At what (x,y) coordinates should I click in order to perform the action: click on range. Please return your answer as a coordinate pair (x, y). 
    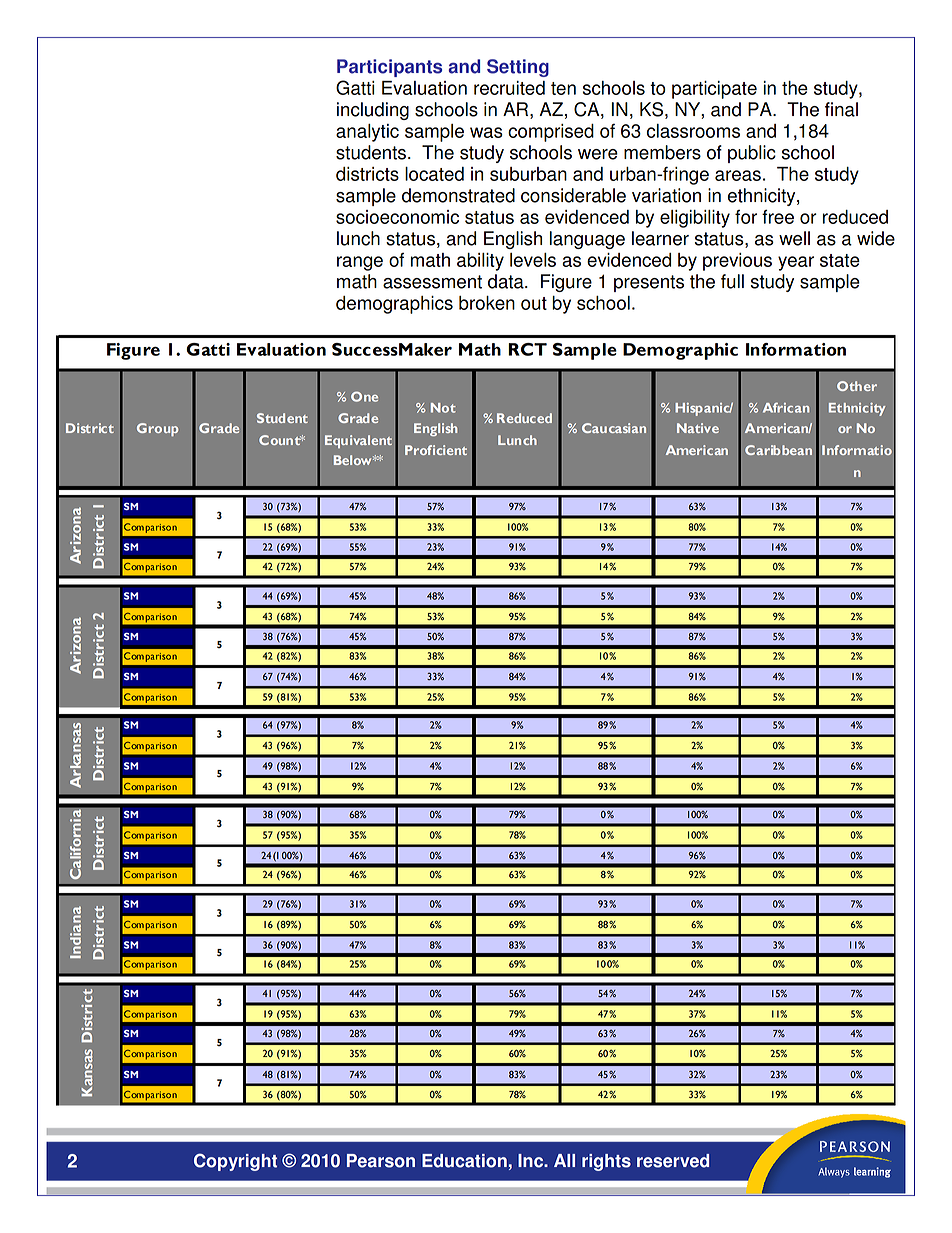
    Looking at the image, I should click on (360, 263).
